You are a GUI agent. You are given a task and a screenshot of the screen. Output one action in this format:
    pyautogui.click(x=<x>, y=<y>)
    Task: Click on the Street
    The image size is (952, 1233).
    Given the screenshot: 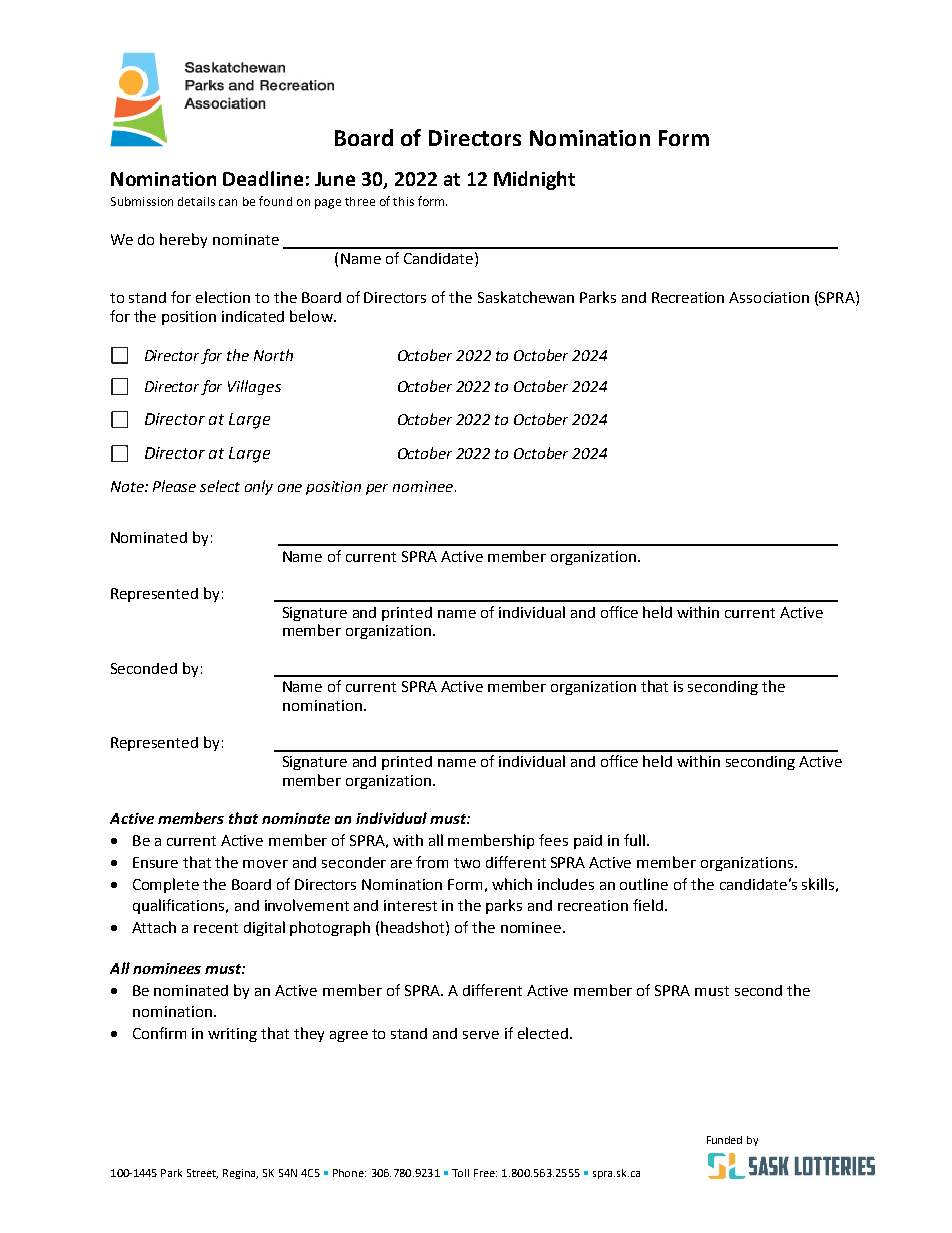 What is the action you would take?
    pyautogui.click(x=202, y=1174)
